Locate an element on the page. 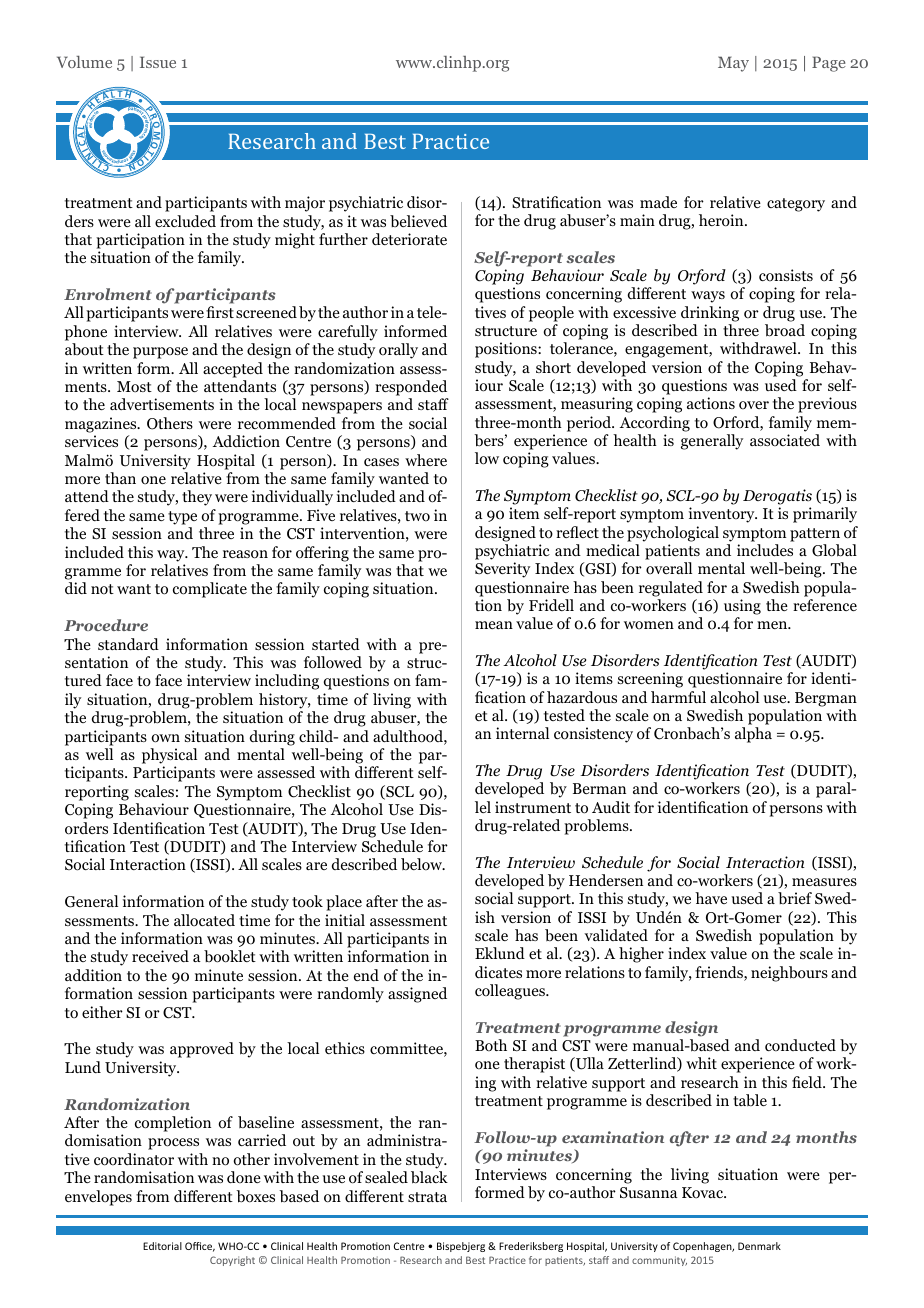 This document has height=1308, width=924. mean is located at coordinates (494, 625).
